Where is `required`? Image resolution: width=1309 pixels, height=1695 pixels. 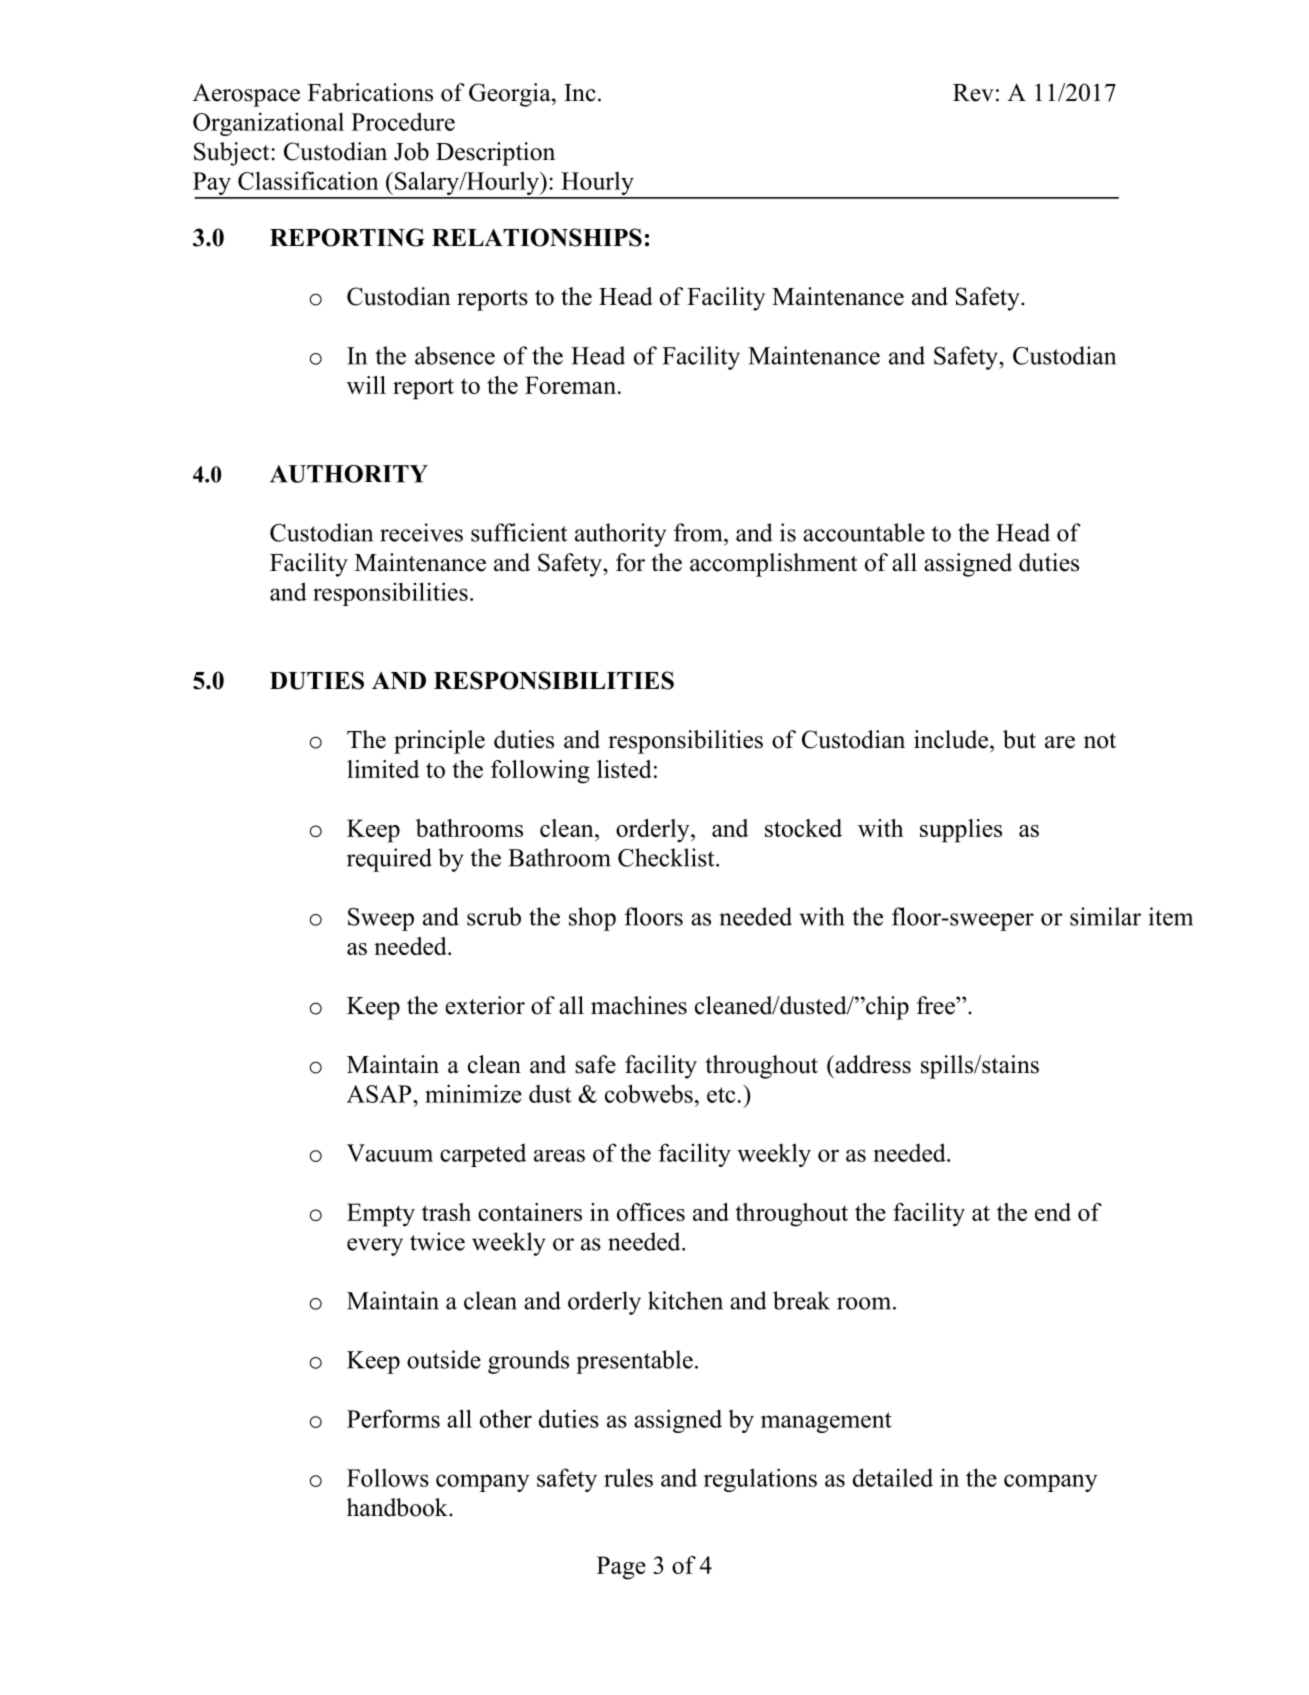
required is located at coordinates (389, 860).
